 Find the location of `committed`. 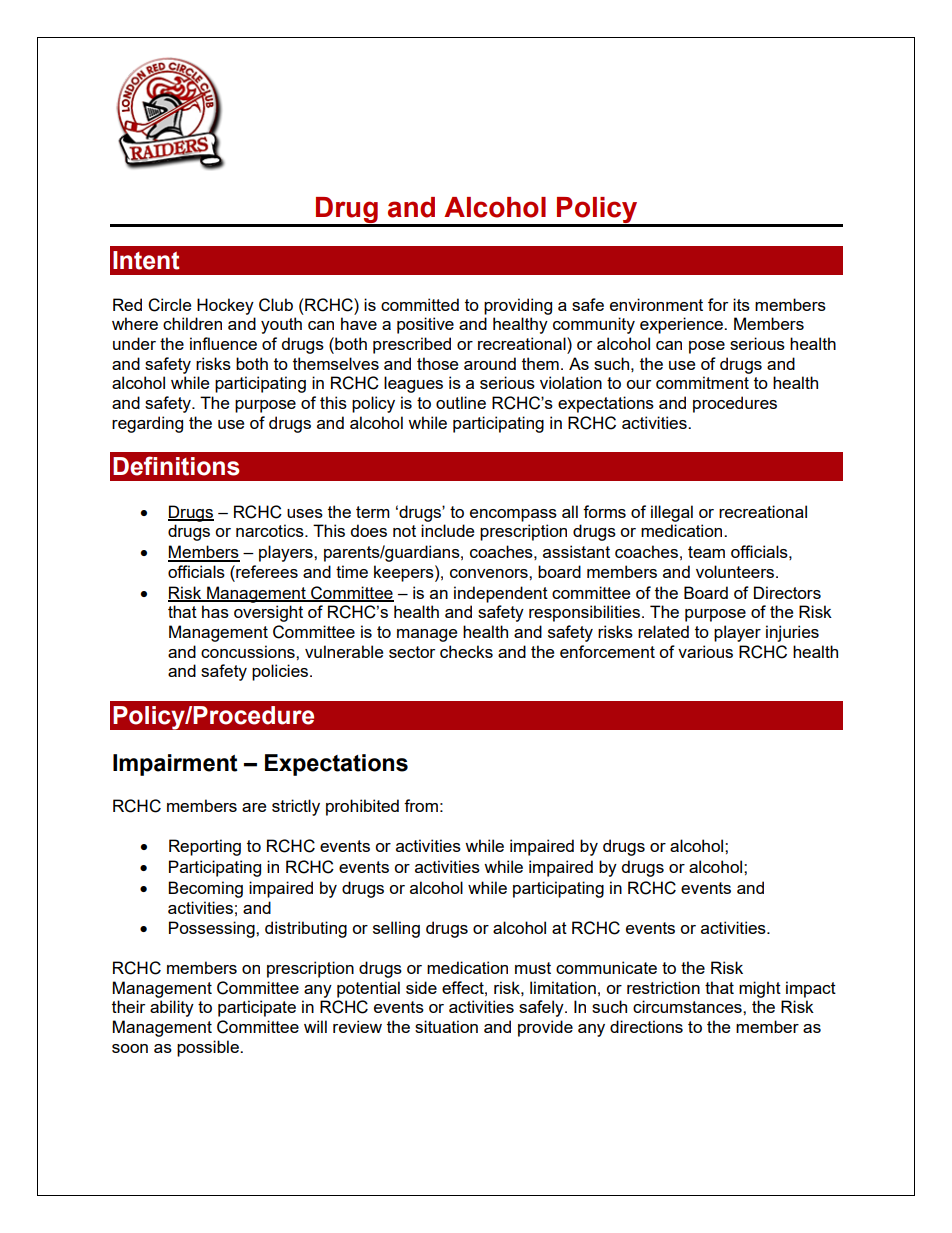

committed is located at coordinates (420, 304).
